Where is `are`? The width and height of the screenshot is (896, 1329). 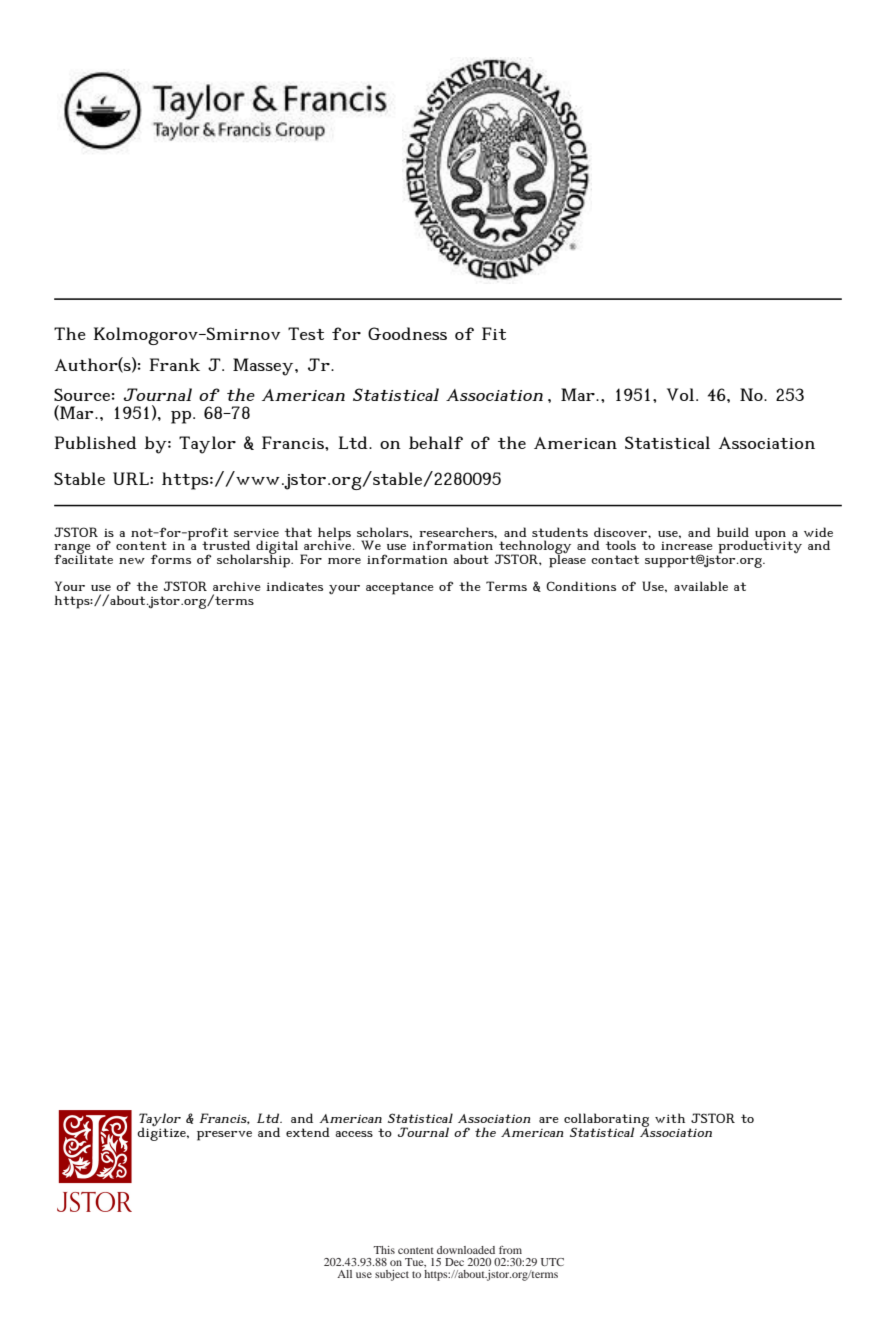
are is located at coordinates (549, 1120).
